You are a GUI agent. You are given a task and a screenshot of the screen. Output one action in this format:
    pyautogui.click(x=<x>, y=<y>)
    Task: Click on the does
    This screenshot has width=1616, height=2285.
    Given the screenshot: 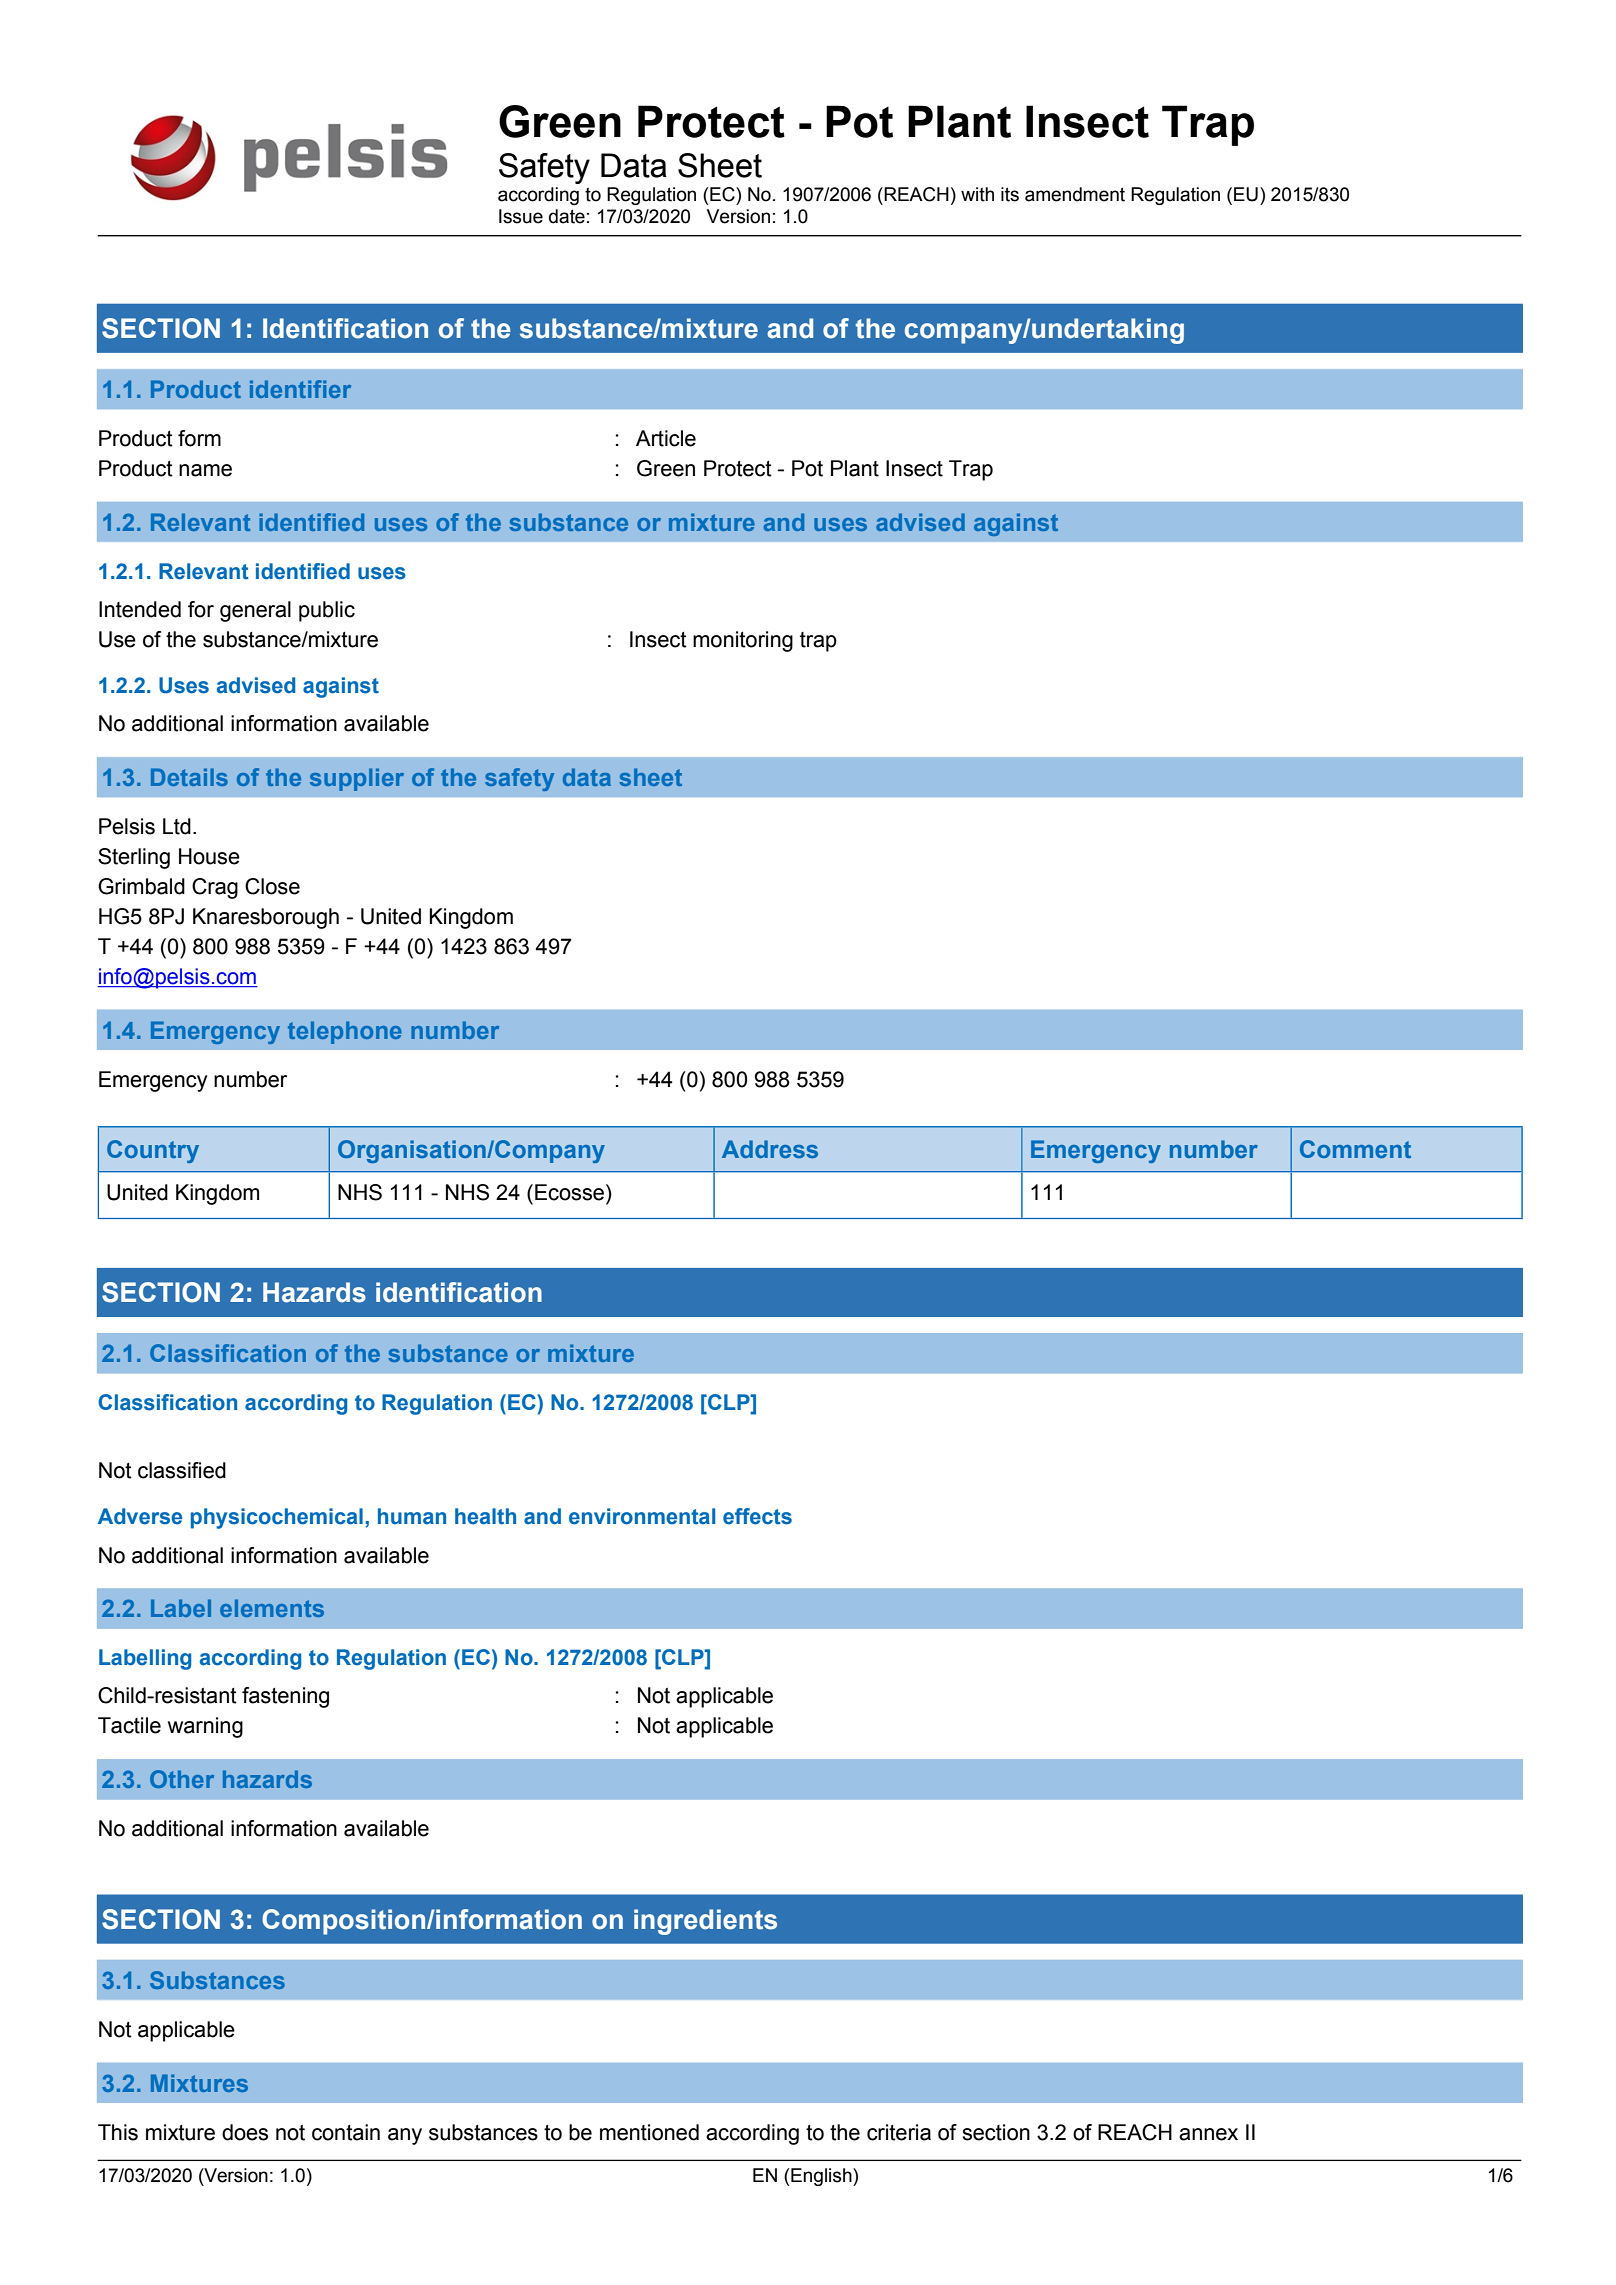 What is the action you would take?
    pyautogui.click(x=245, y=2132)
